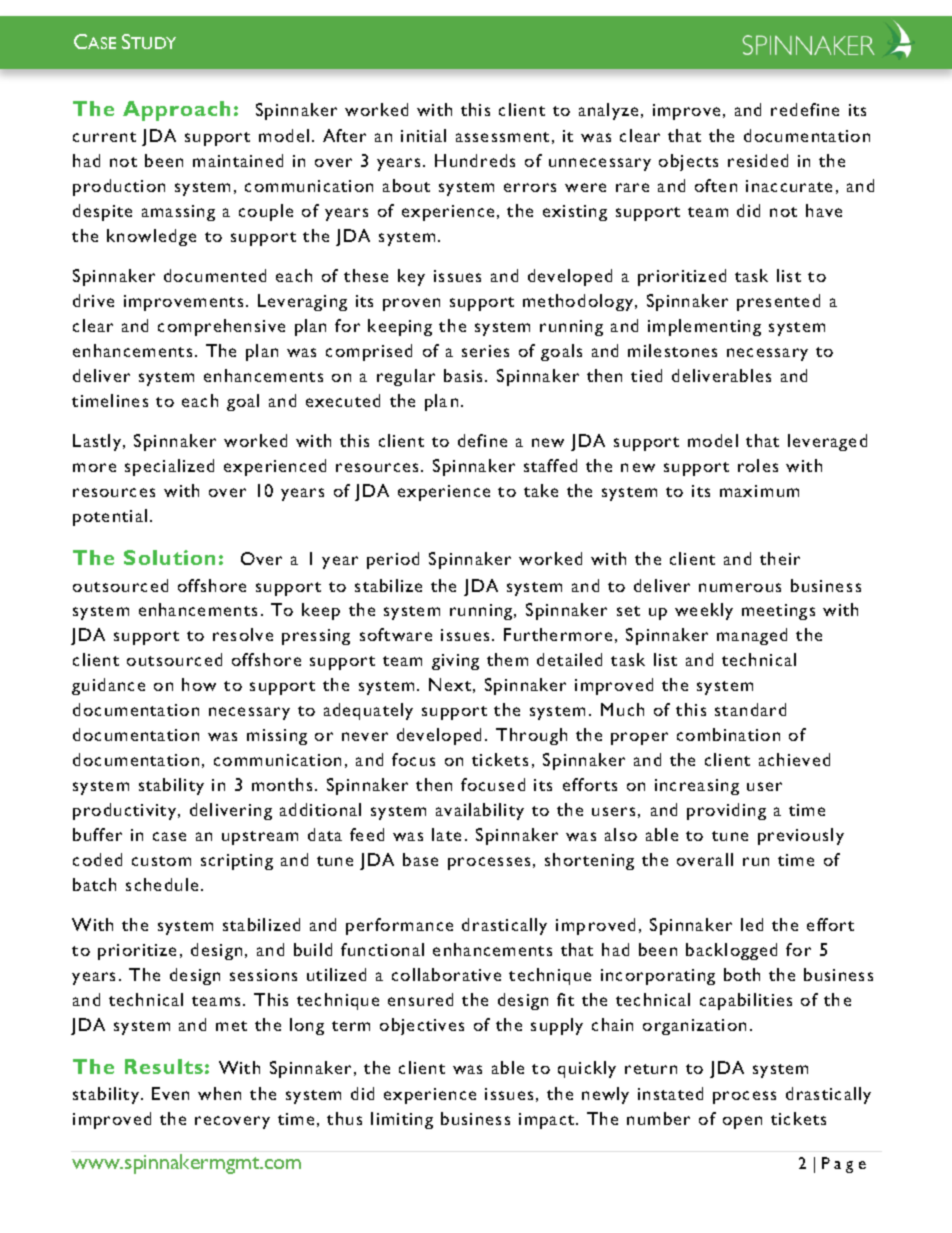 Image resolution: width=952 pixels, height=1233 pixels. What do you see at coordinates (758, 160) in the screenshot?
I see `resided` at bounding box center [758, 160].
